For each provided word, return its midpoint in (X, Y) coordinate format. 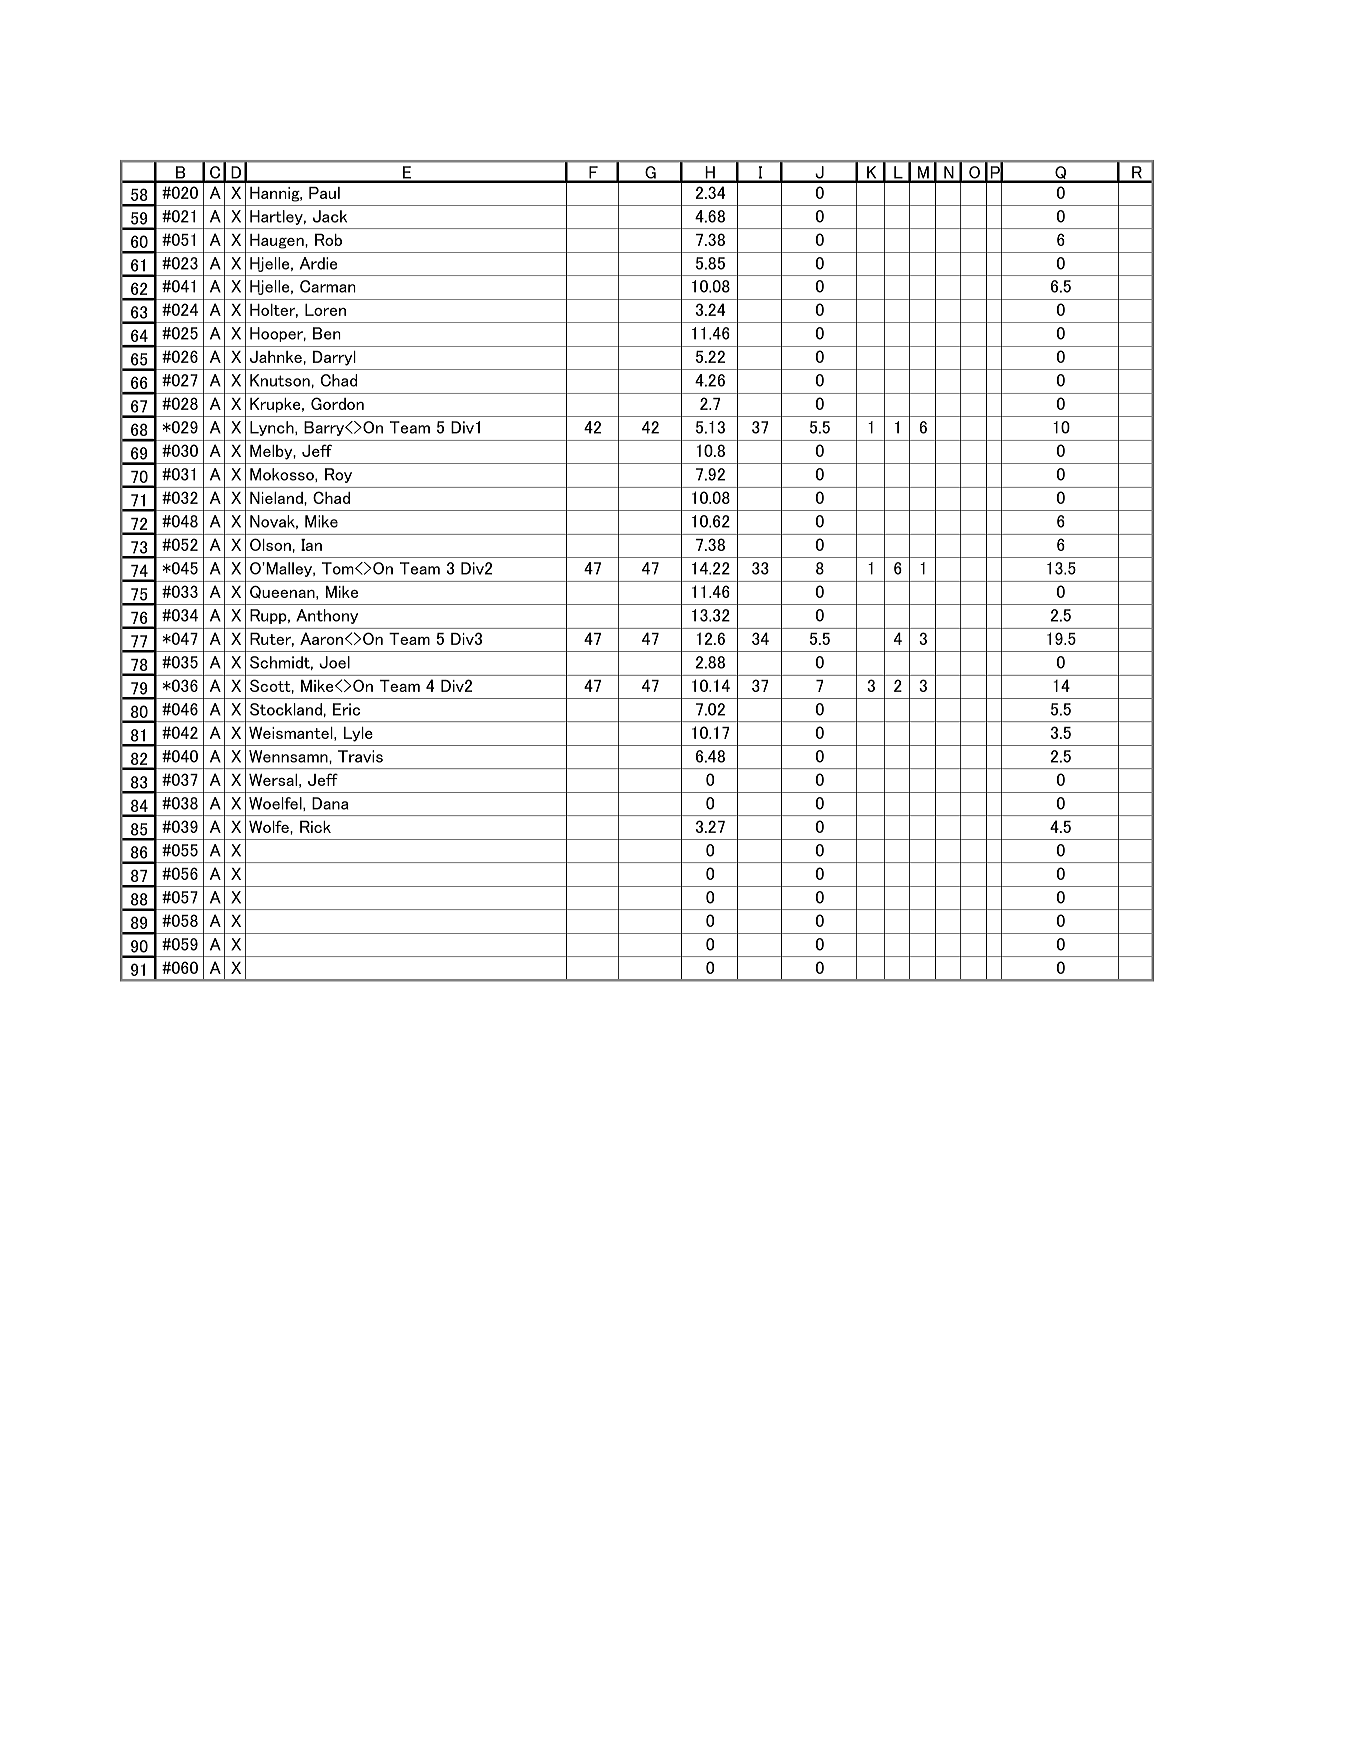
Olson (270, 544)
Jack (330, 216)
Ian (311, 545)
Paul (324, 193)
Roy (338, 475)
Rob (328, 239)
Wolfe (270, 826)
